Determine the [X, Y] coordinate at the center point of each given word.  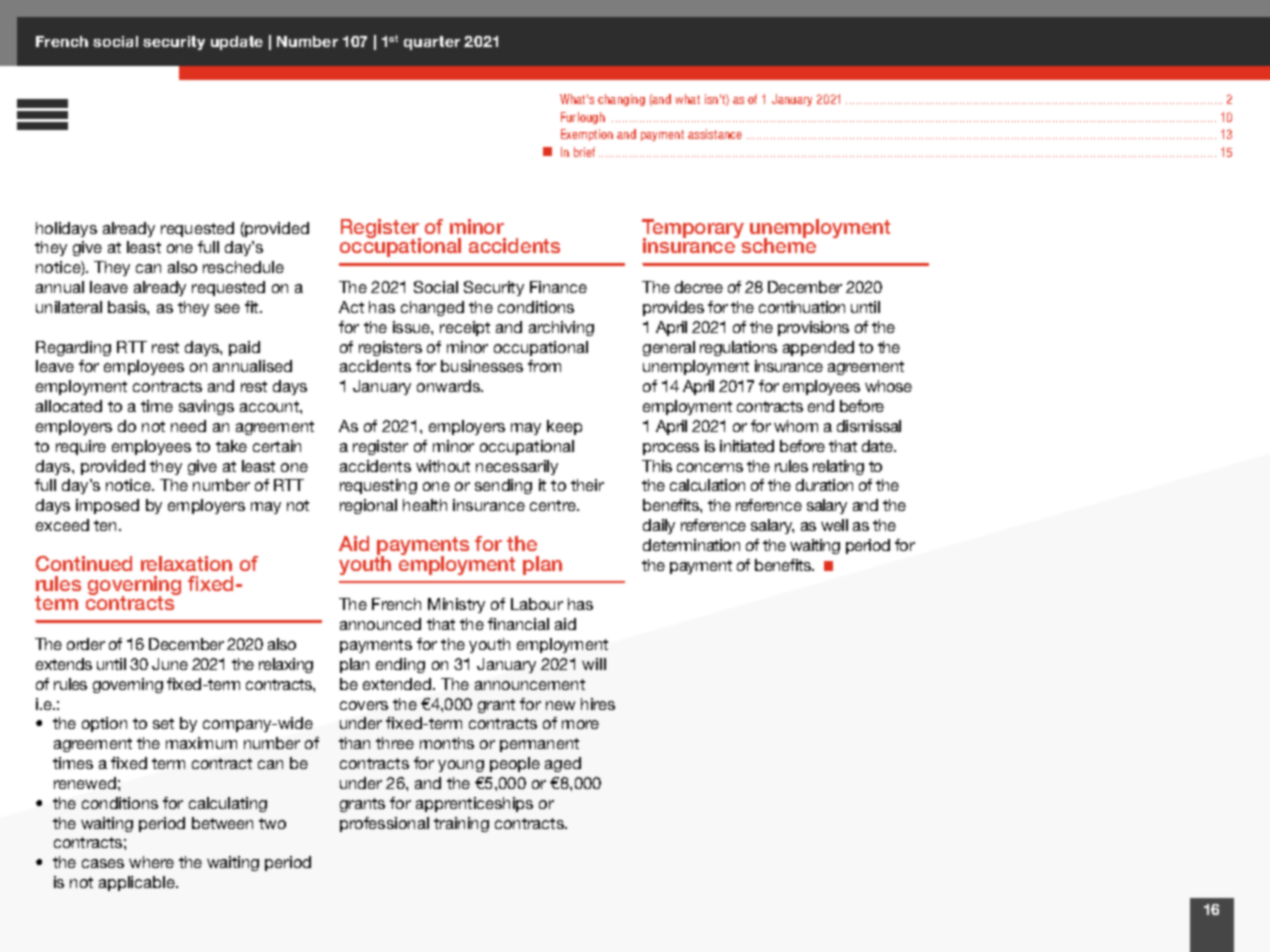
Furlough [583, 118]
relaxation [186, 563]
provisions [813, 328]
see [227, 308]
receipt [465, 328]
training [461, 824]
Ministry [456, 605]
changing [621, 100]
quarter [432, 43]
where [151, 862]
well [834, 525]
